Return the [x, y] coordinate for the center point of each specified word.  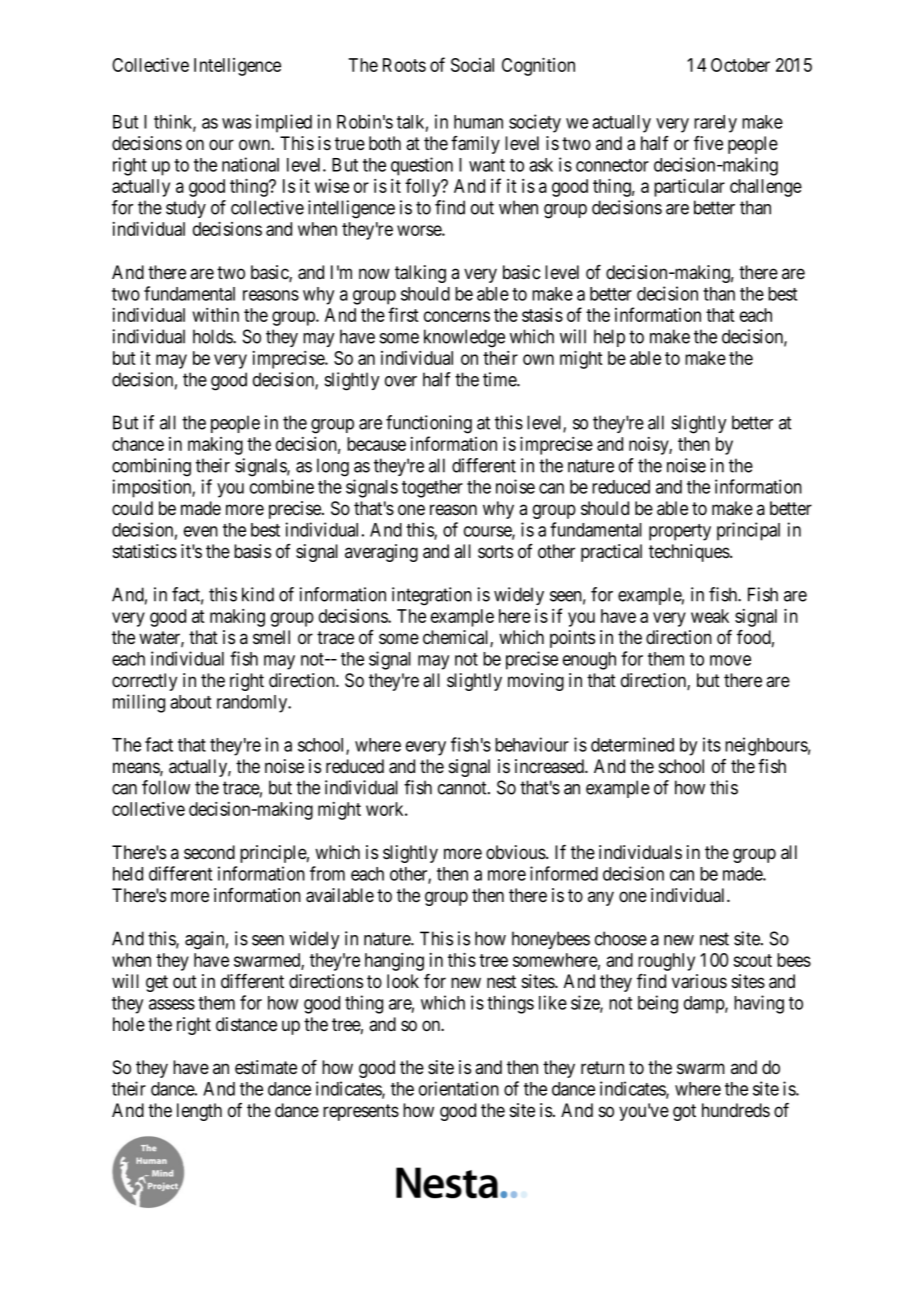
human [478, 122]
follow [166, 787]
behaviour [532, 744]
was [236, 123]
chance [138, 444]
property [680, 532]
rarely [715, 124]
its [712, 744]
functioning [429, 424]
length [199, 1112]
